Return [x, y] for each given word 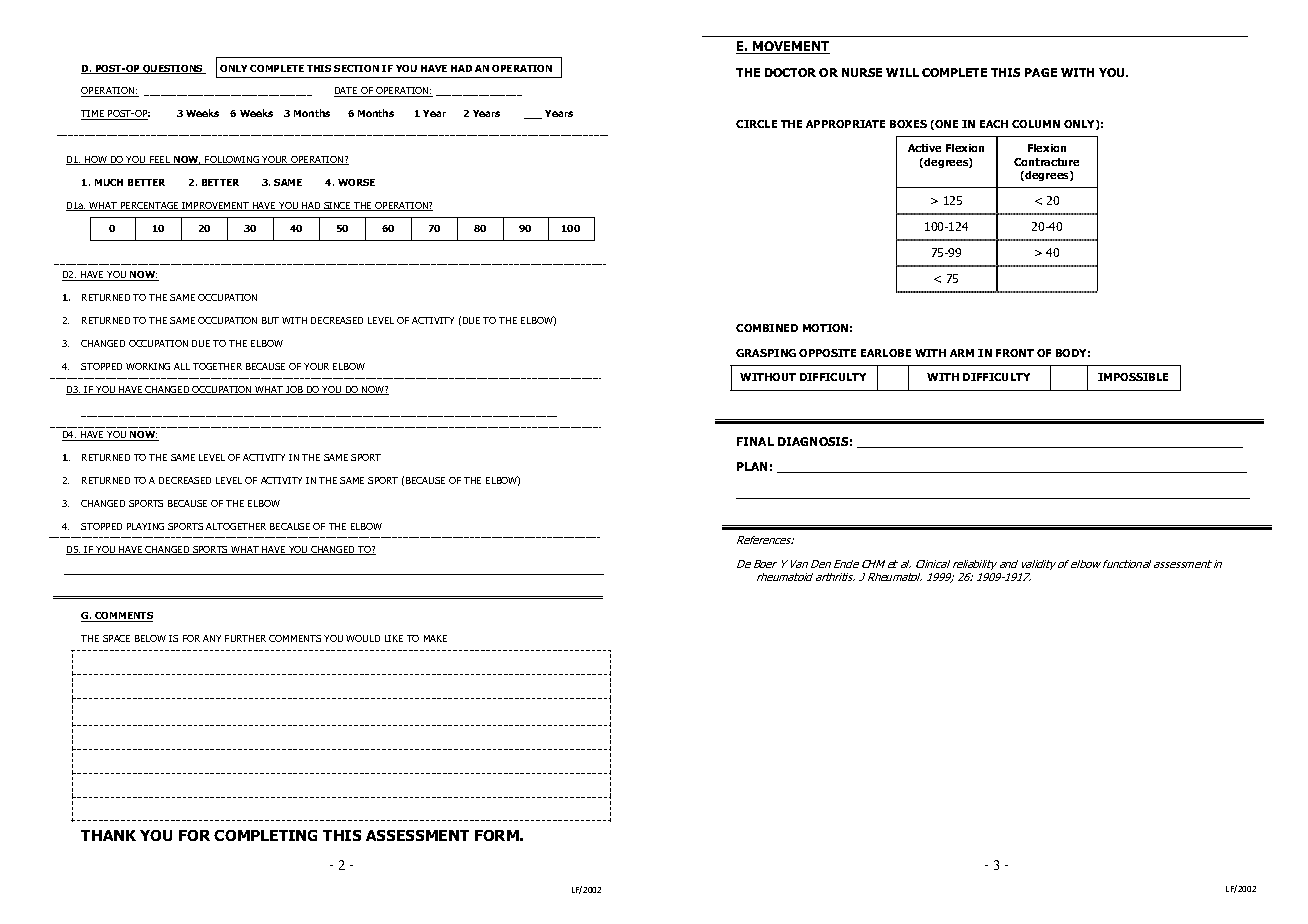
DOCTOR [790, 72]
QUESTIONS [173, 69]
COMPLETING [265, 835]
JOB [294, 390]
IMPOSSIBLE [1133, 377]
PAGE [1041, 72]
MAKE [435, 638]
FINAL [755, 441]
